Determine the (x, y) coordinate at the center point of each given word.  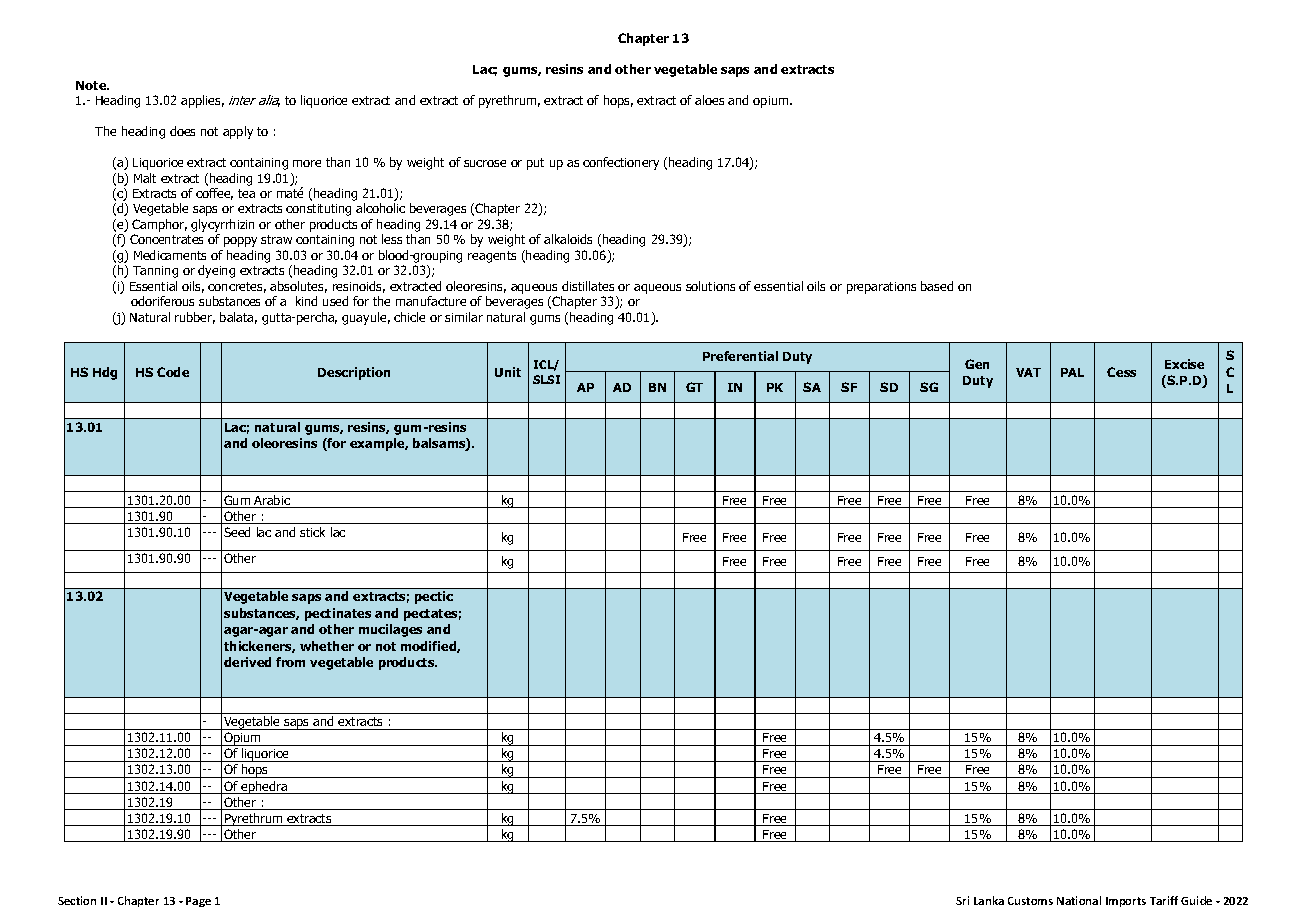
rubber (195, 318)
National (1079, 900)
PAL (1072, 372)
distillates (588, 286)
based (937, 286)
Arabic (272, 501)
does (182, 131)
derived (247, 662)
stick (312, 532)
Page (198, 902)
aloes (709, 100)
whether (327, 646)
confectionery (621, 163)
